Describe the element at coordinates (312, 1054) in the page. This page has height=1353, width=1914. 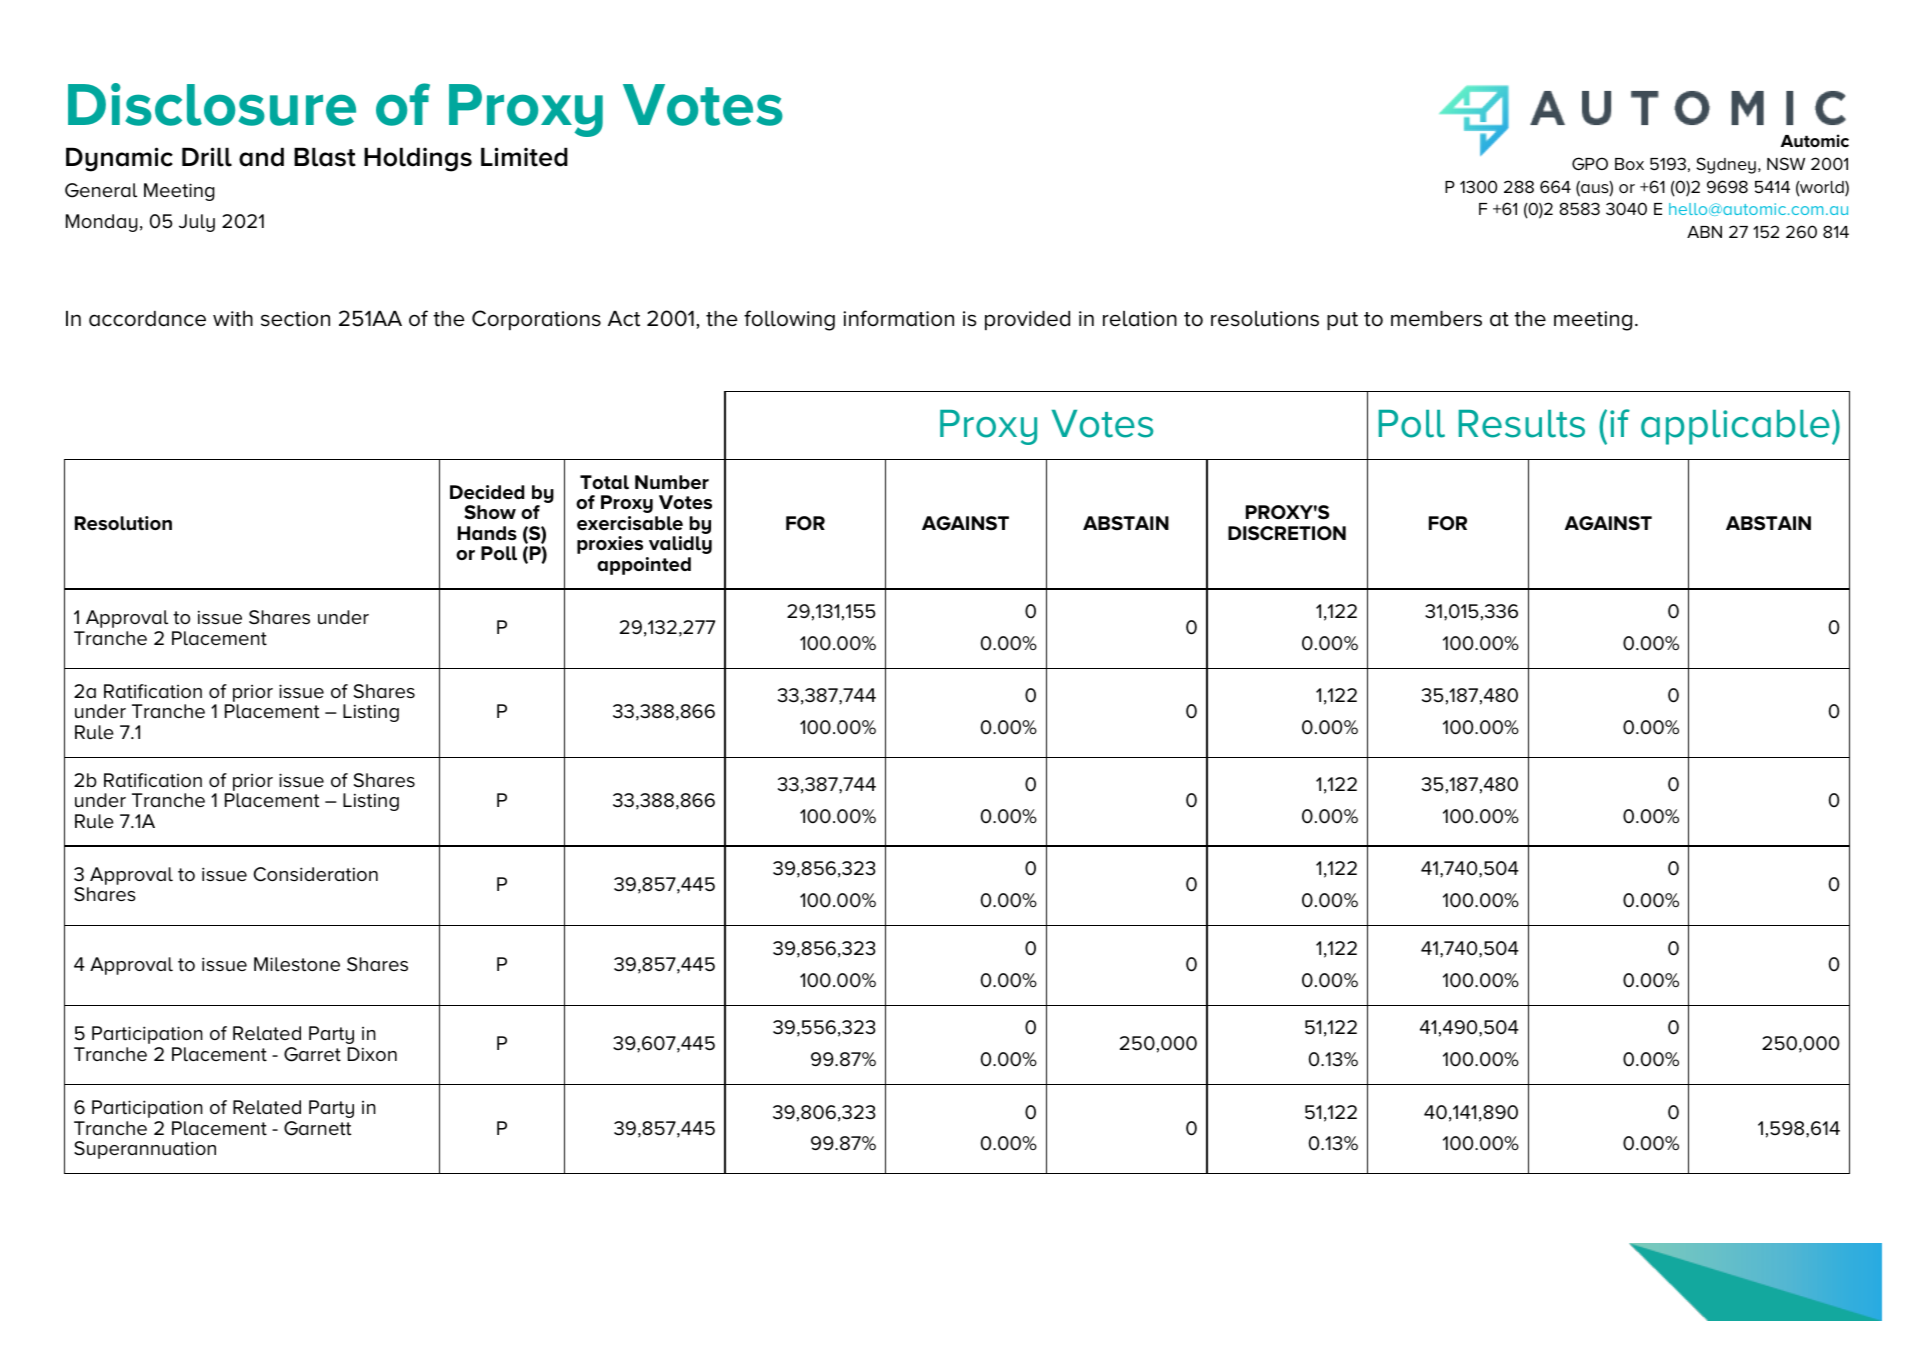
I see `Garret` at that location.
